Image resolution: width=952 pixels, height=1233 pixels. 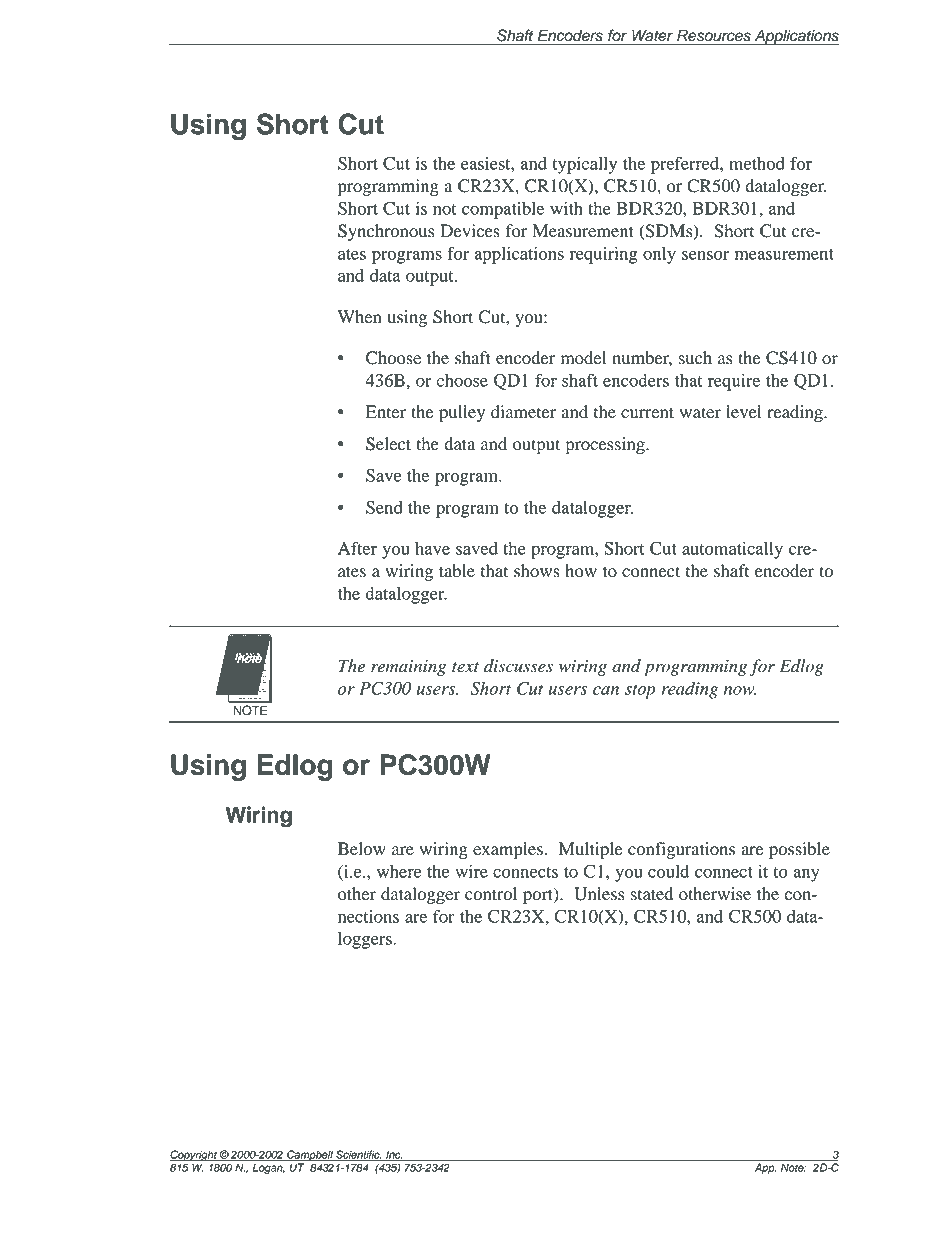 What do you see at coordinates (599, 894) in the page?
I see `Unless` at bounding box center [599, 894].
